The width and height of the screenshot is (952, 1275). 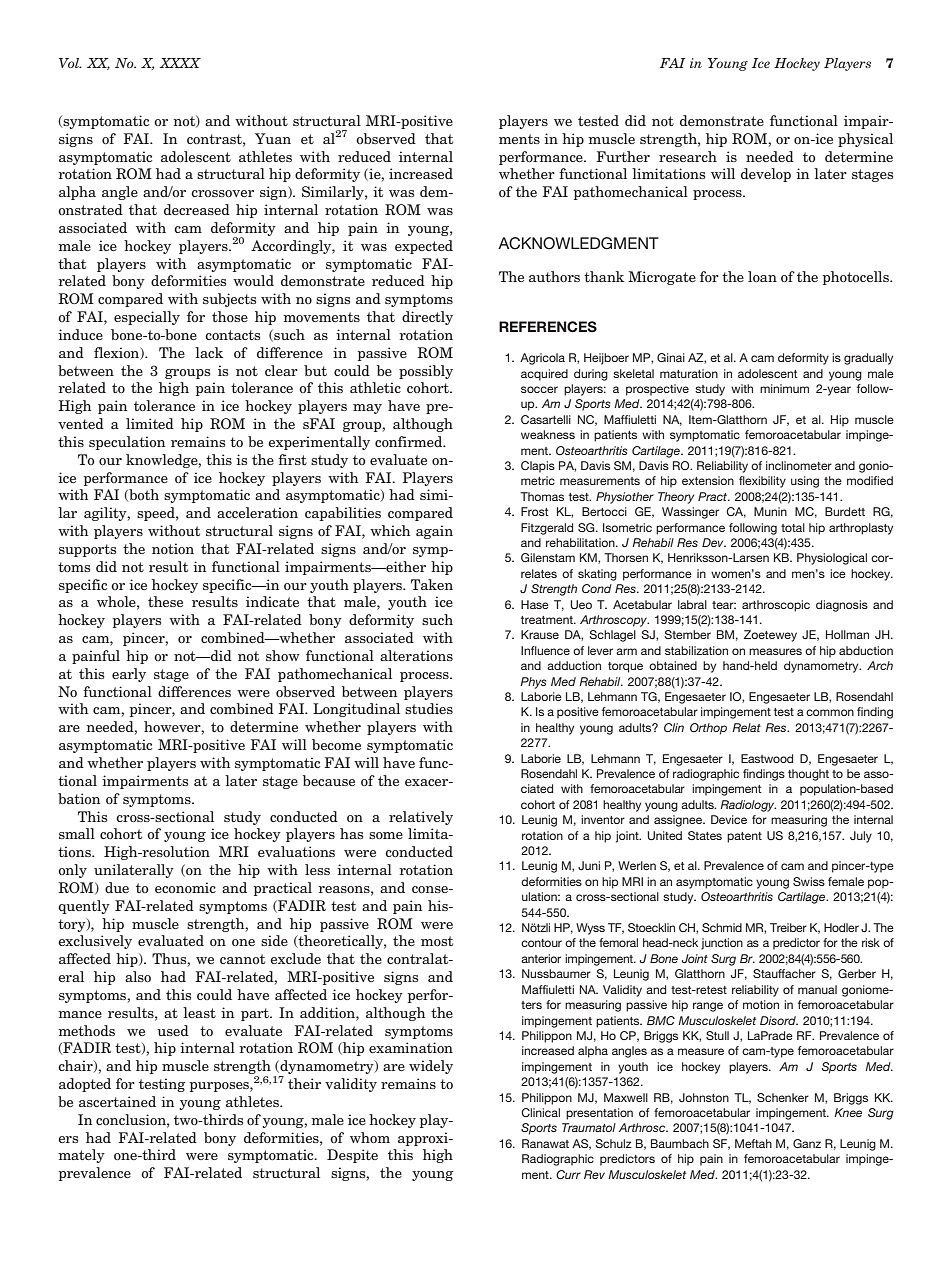 What do you see at coordinates (180, 63) in the screenshot?
I see `XXXX` at bounding box center [180, 63].
